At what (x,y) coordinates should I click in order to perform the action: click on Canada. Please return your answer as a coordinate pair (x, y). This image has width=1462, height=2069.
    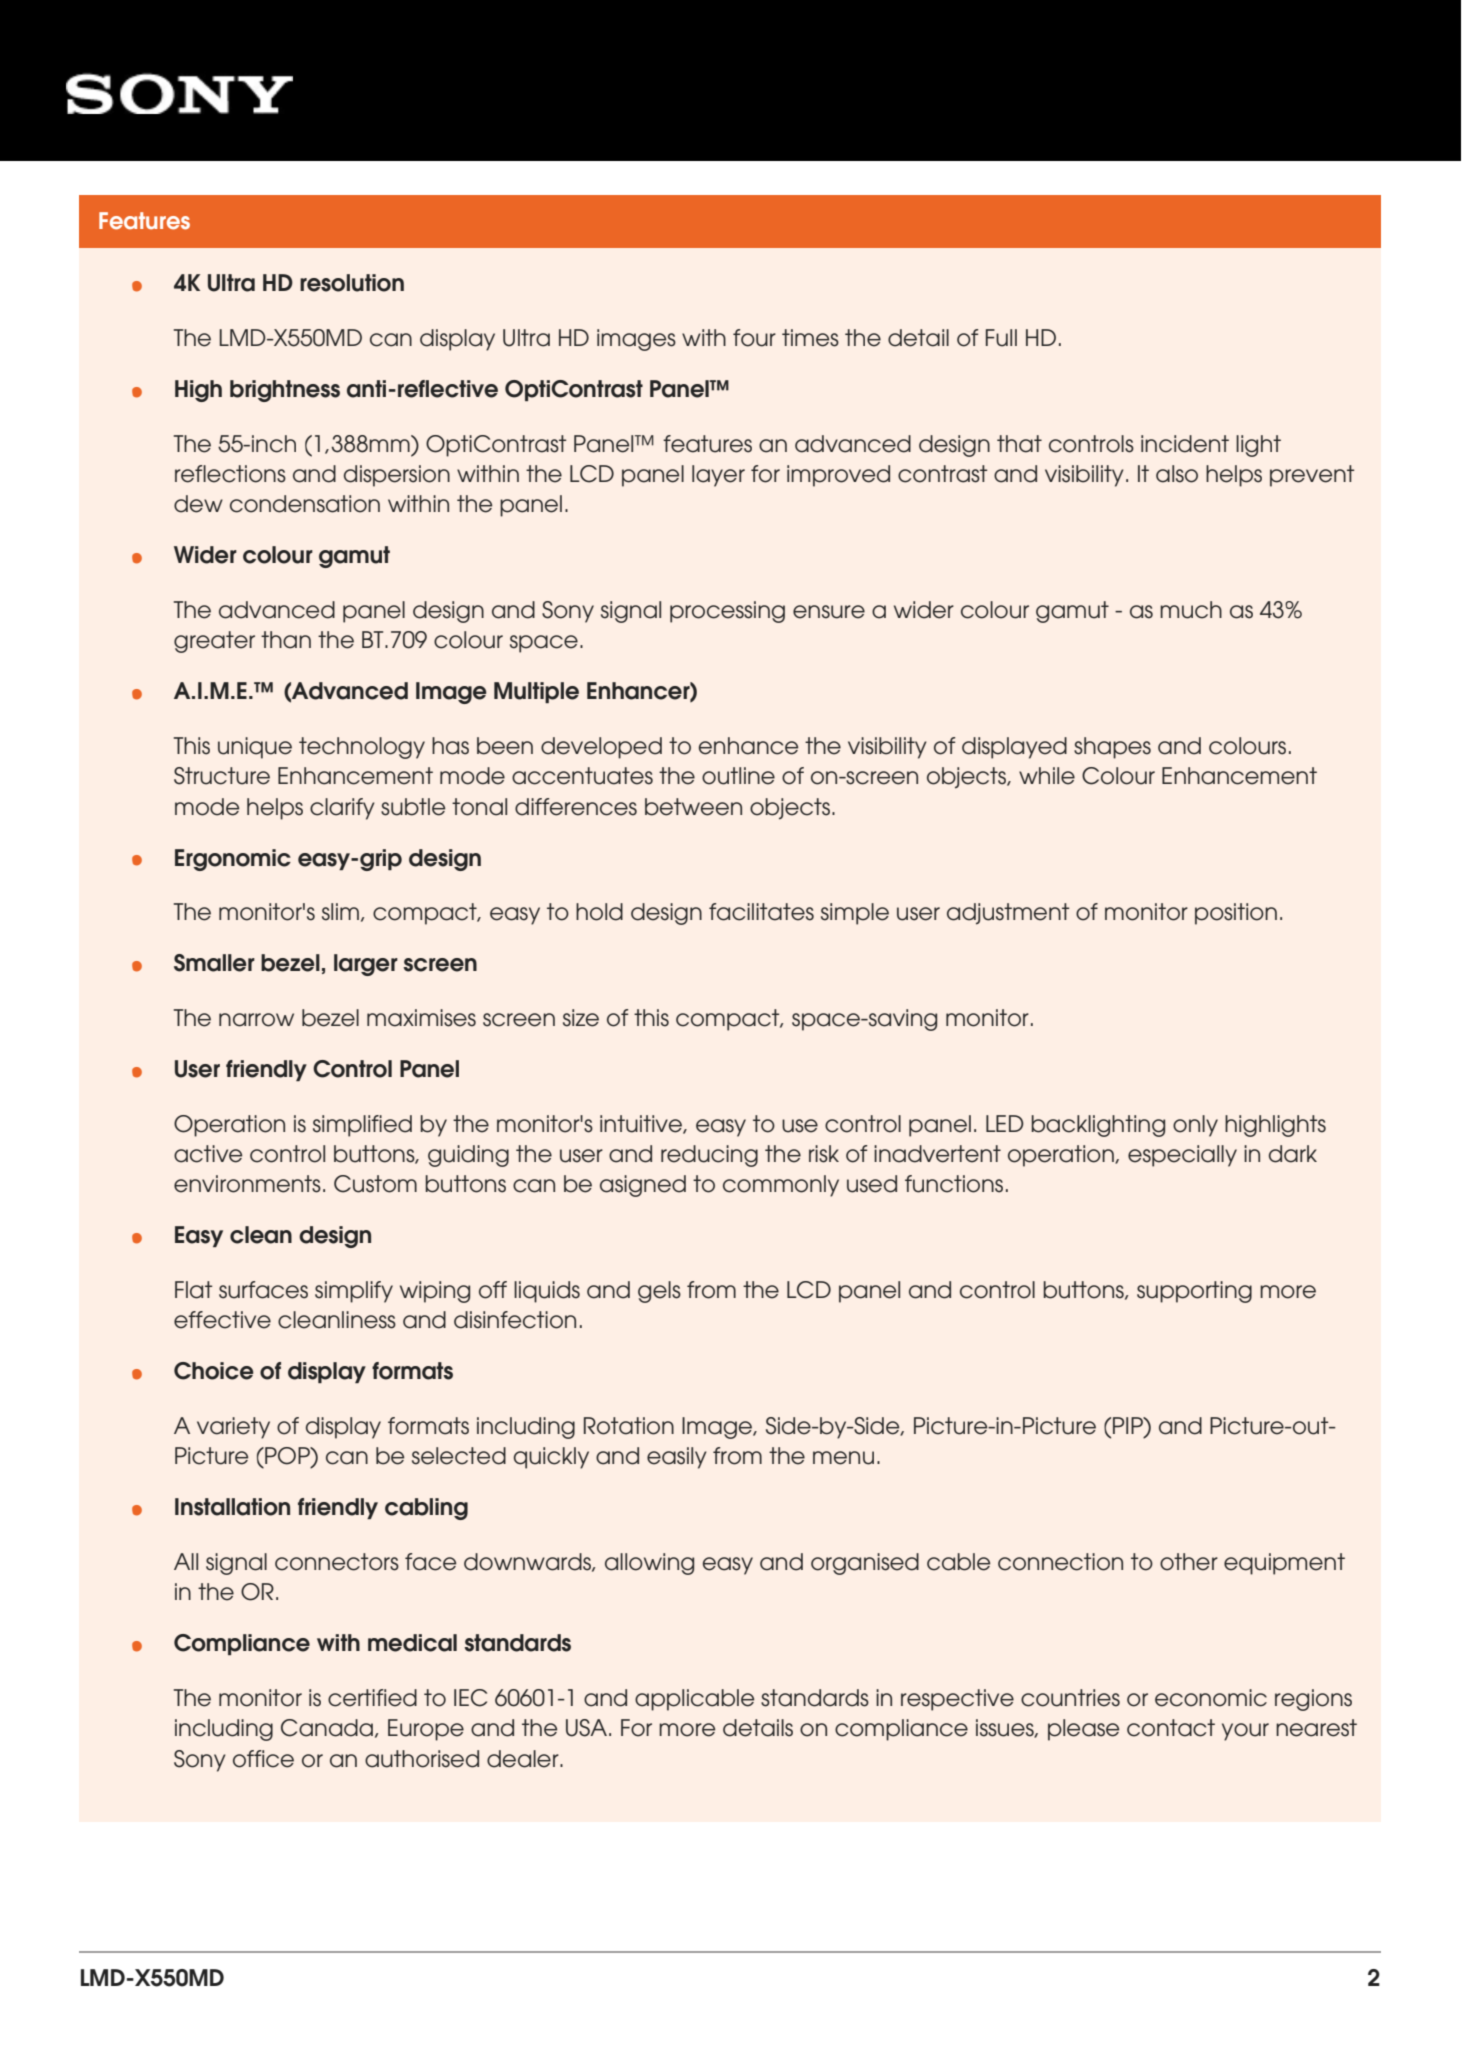
    Looking at the image, I should click on (328, 1728).
